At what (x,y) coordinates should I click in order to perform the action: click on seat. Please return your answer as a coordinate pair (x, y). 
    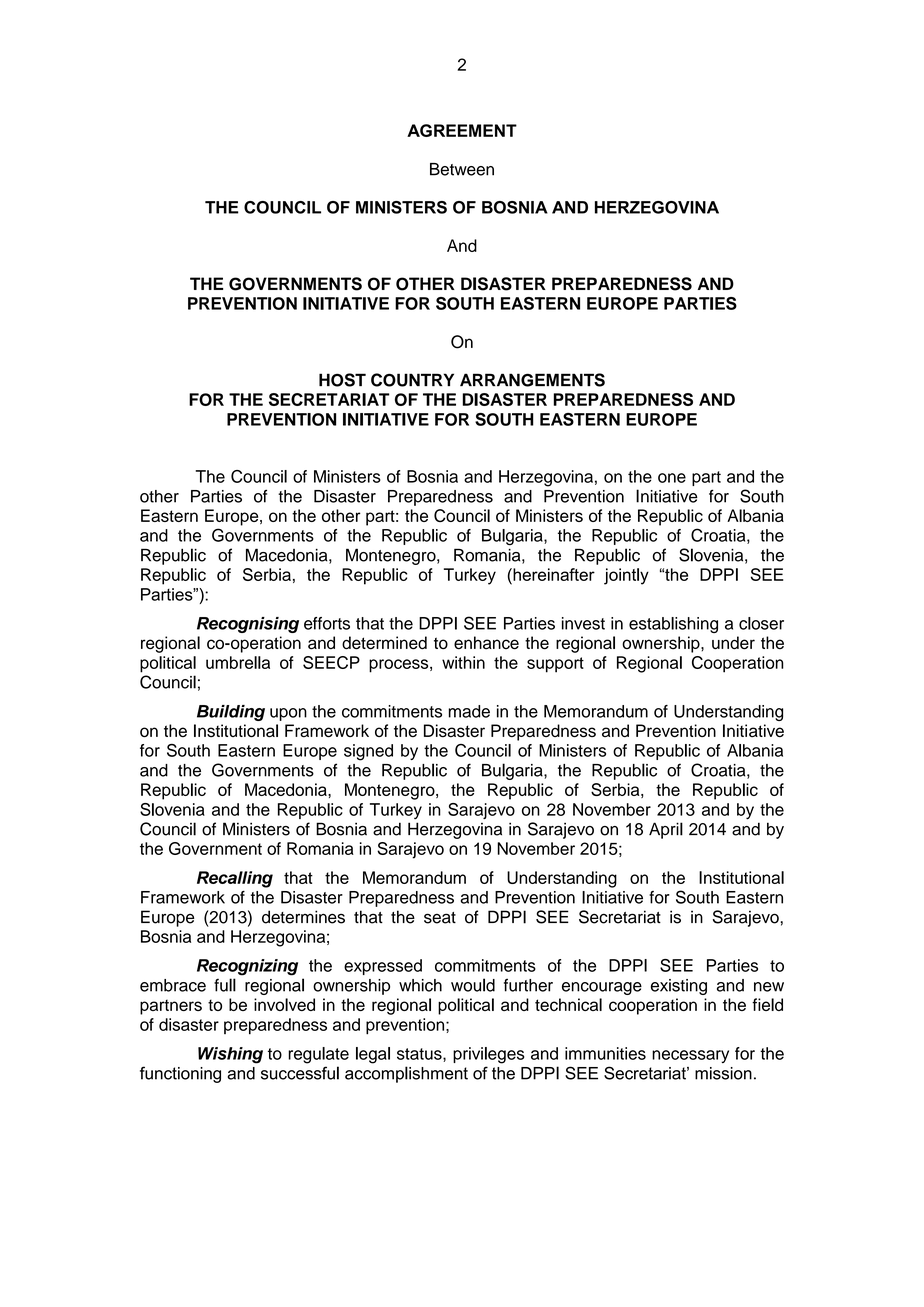
    Looking at the image, I should click on (440, 918).
